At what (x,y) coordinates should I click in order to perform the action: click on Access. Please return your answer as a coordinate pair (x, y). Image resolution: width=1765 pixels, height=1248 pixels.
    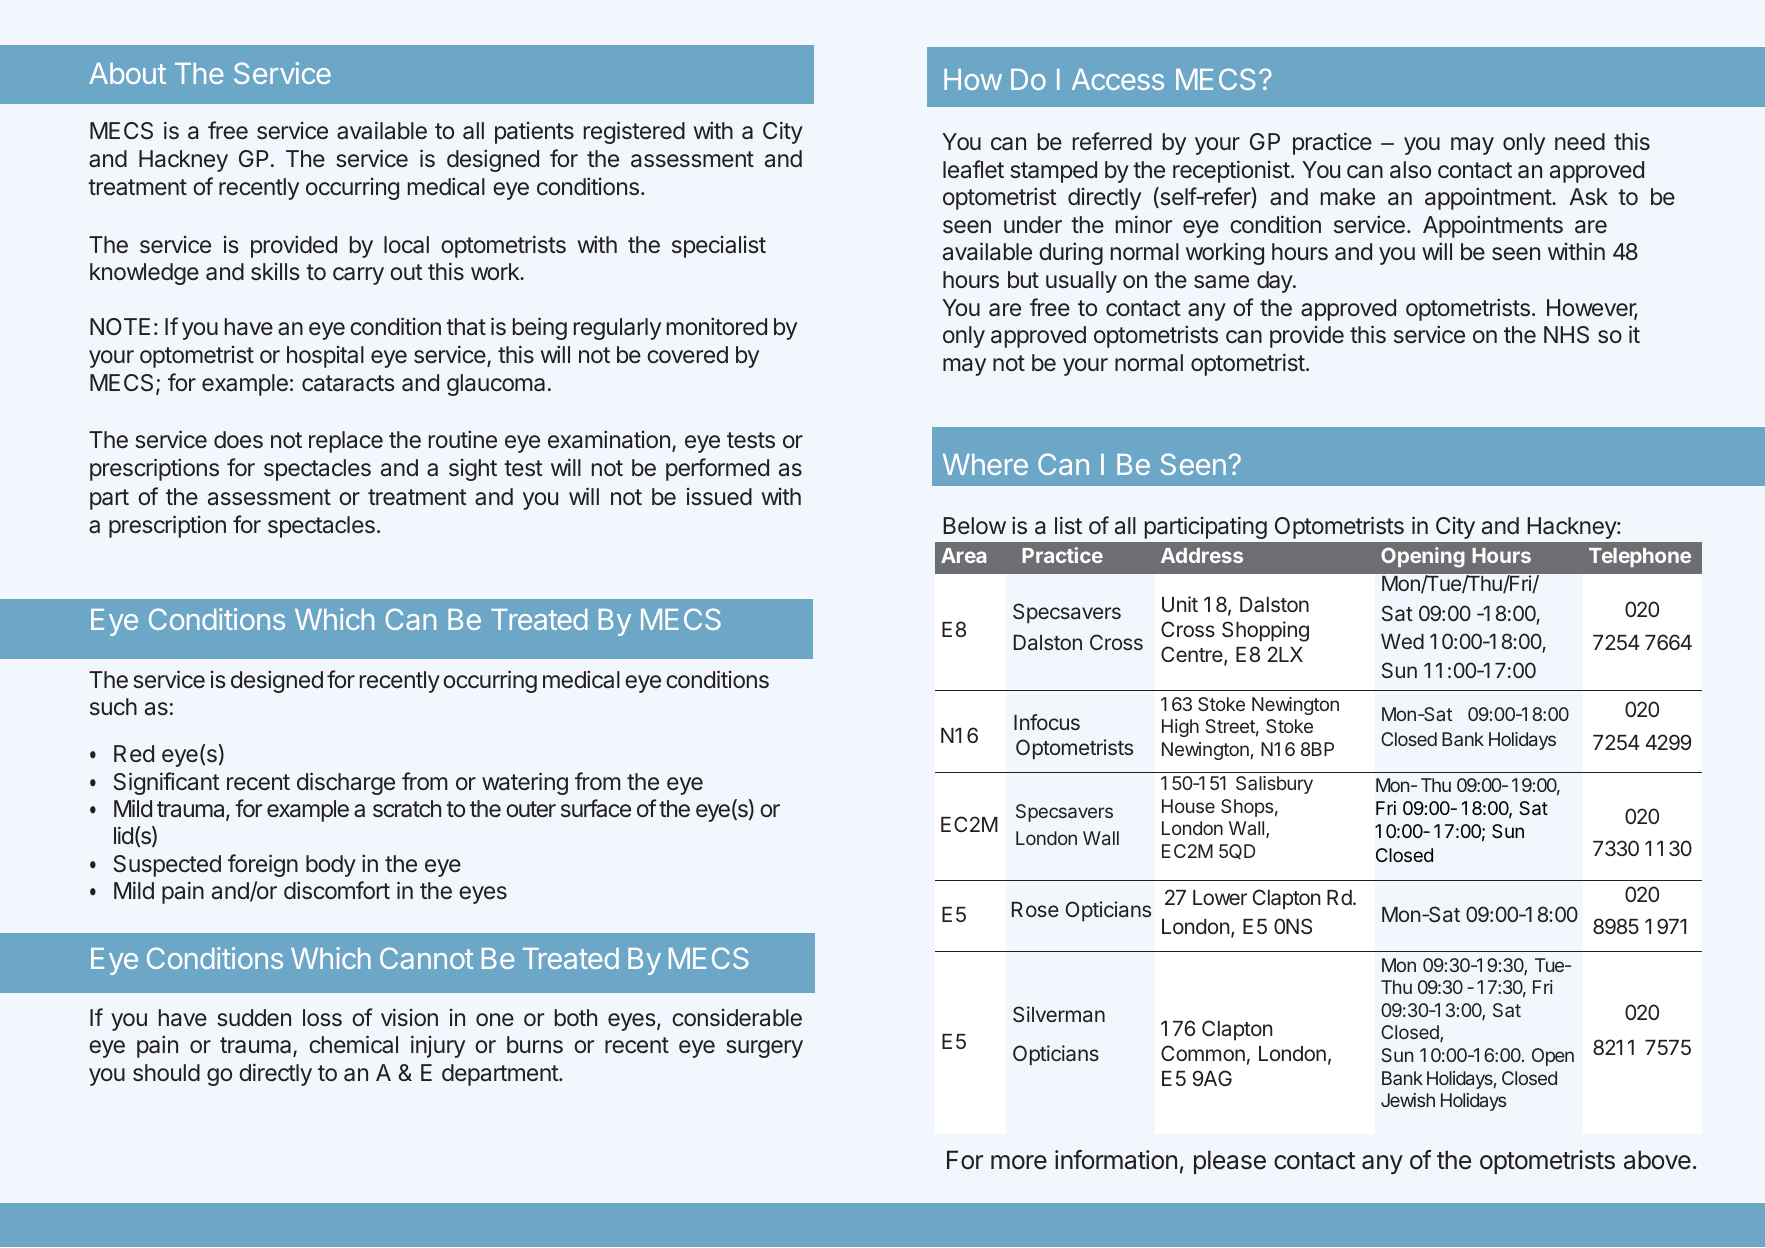
    Looking at the image, I should click on (1118, 79).
